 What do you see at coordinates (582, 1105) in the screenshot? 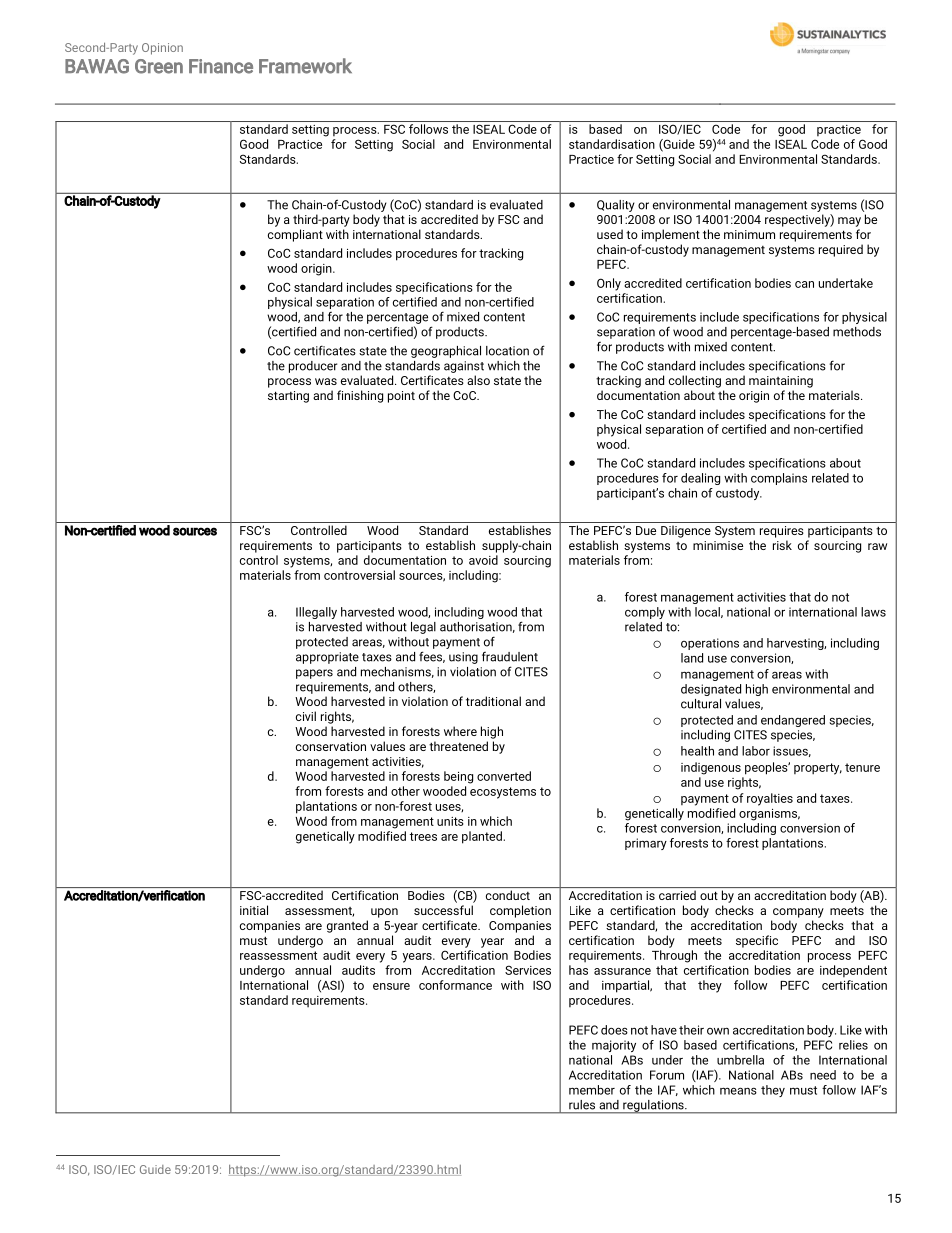
I see `rules` at bounding box center [582, 1105].
